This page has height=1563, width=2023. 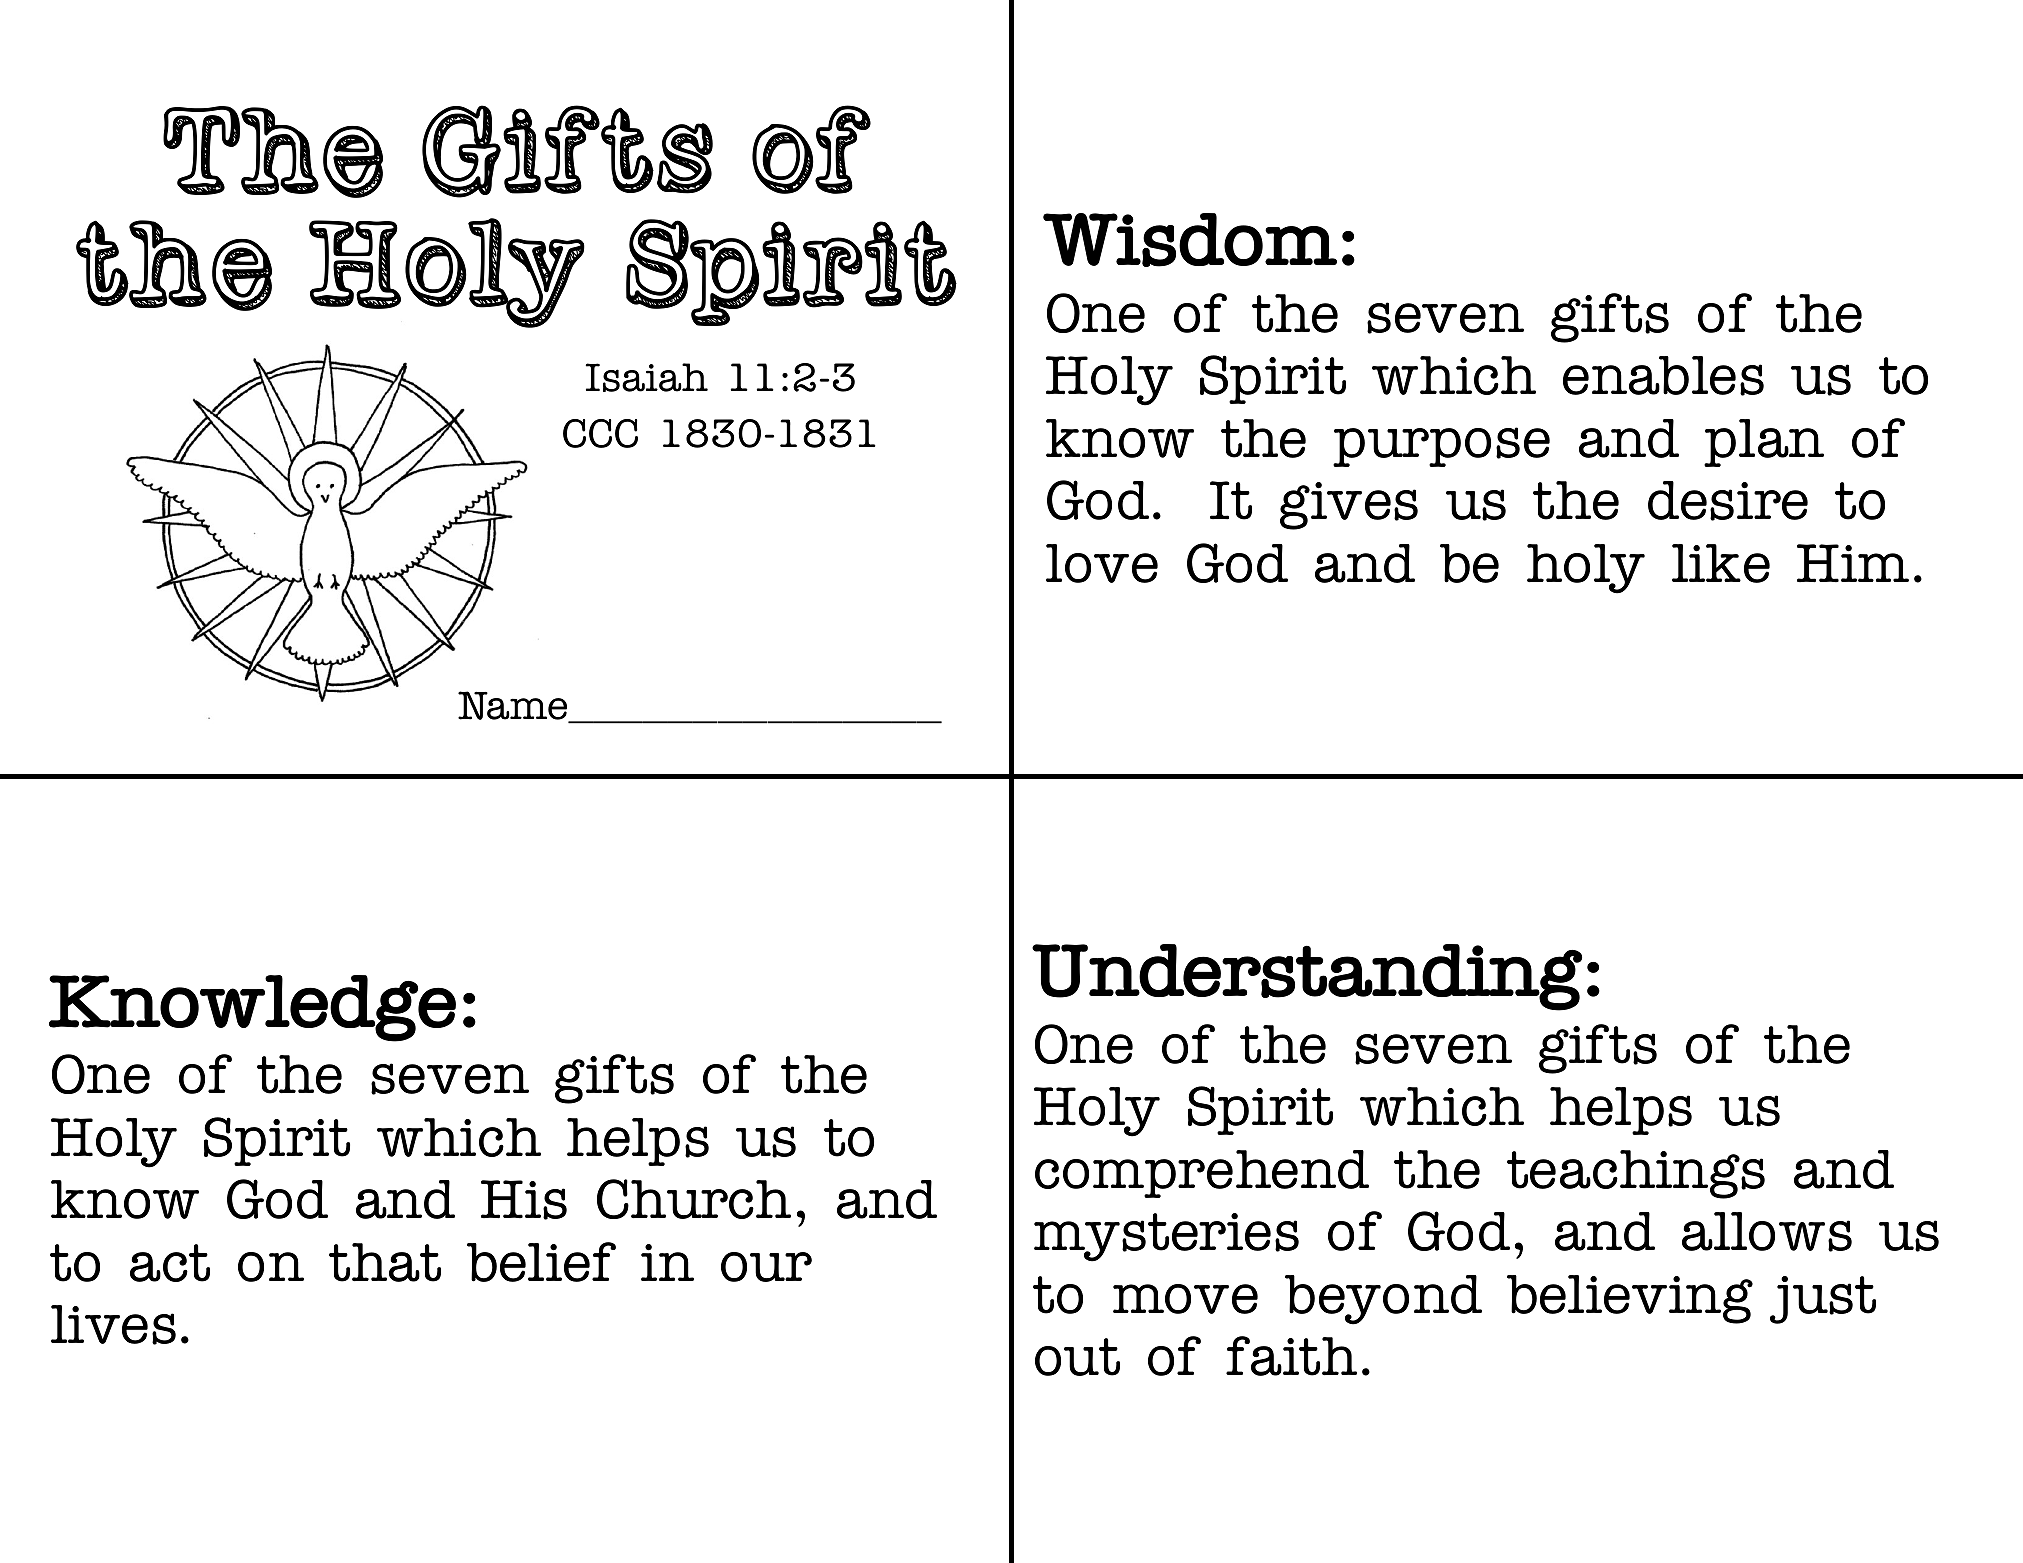 What do you see at coordinates (1721, 563) in the page?
I see `like` at bounding box center [1721, 563].
